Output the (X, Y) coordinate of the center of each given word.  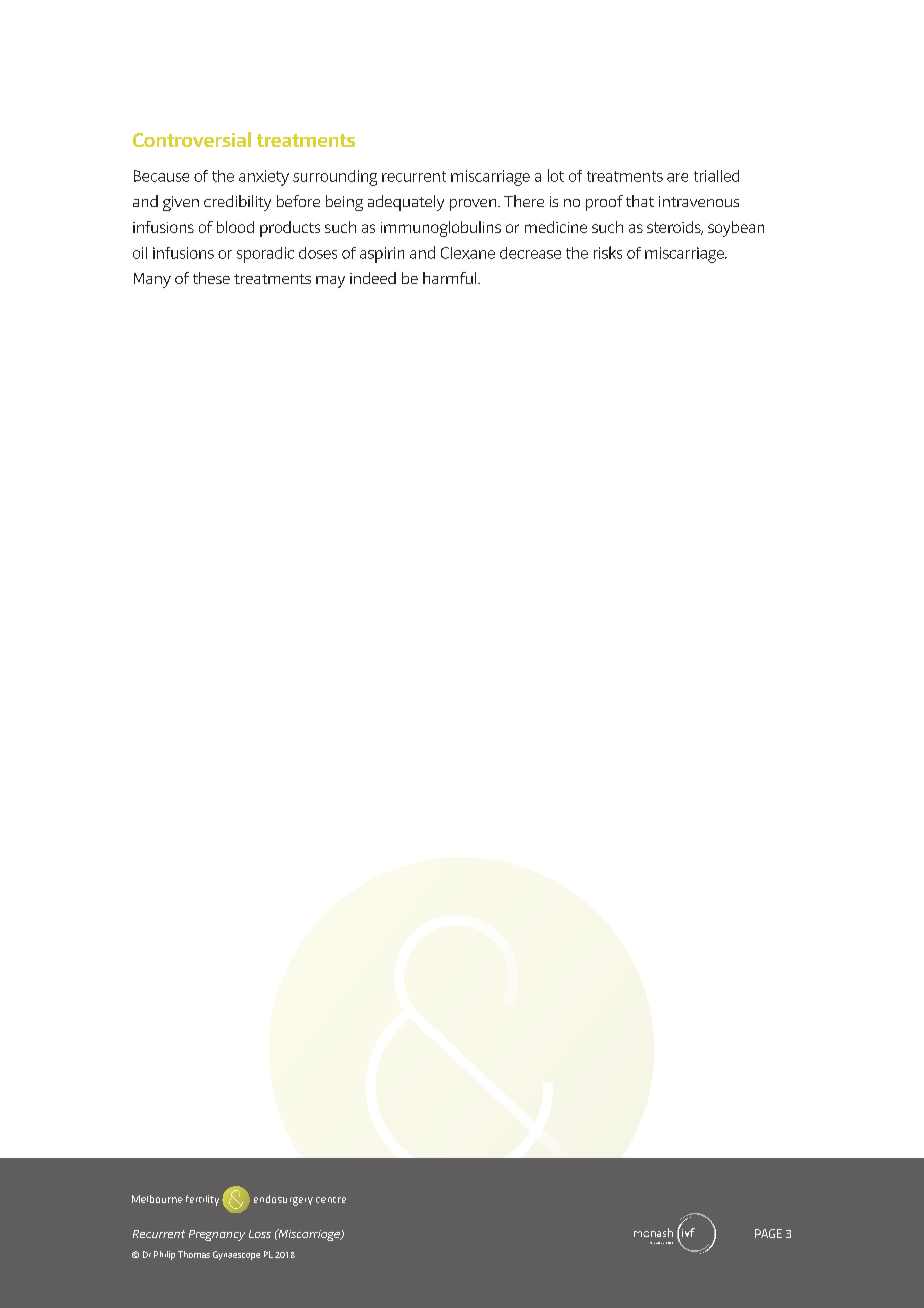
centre (331, 1200)
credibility (237, 203)
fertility (202, 1200)
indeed (373, 278)
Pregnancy (217, 1235)
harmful (451, 278)
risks (608, 252)
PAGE (768, 1233)
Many (152, 280)
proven (473, 205)
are (677, 177)
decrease (530, 253)
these (211, 278)
